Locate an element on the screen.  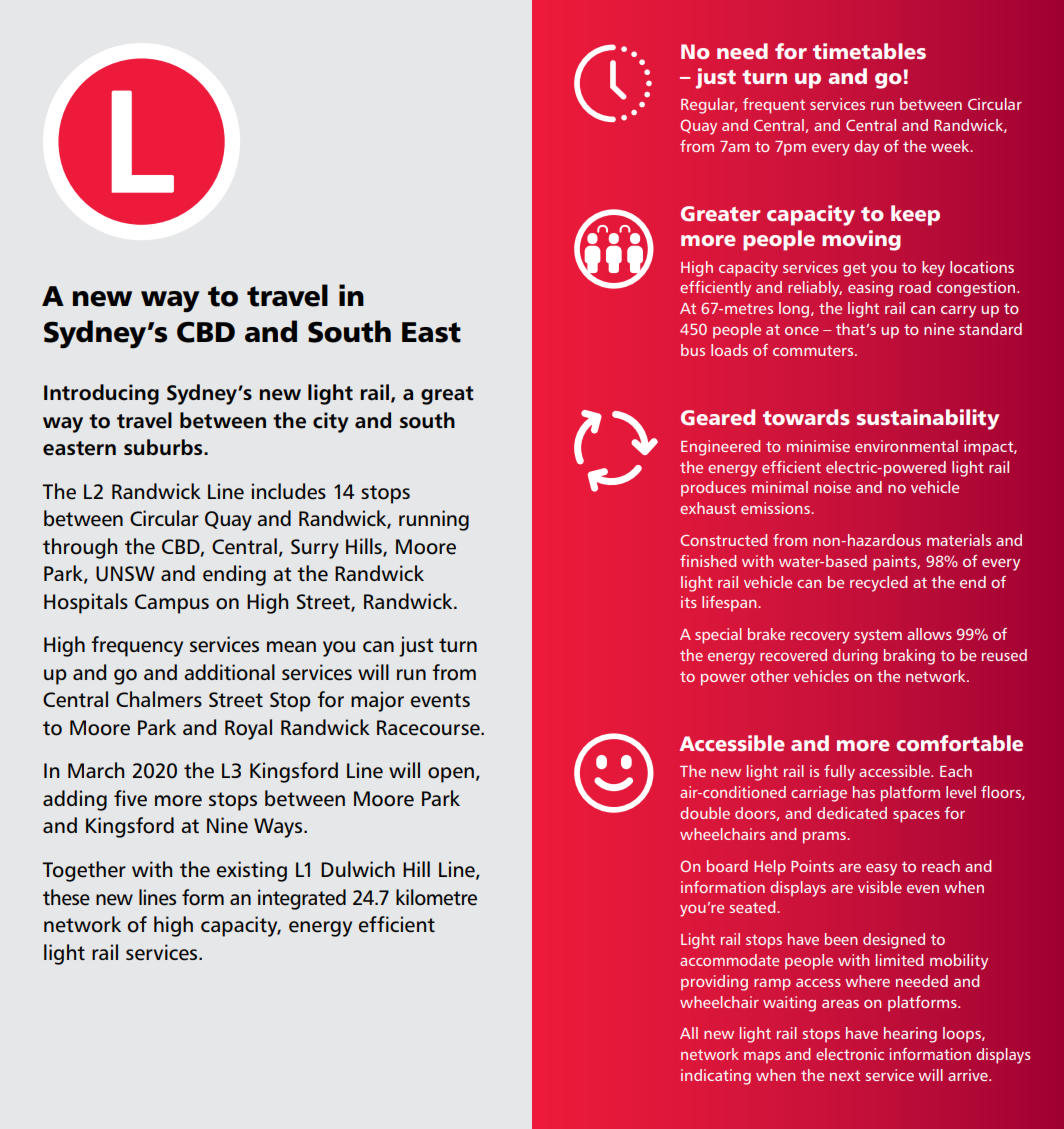
these is located at coordinates (66, 897).
